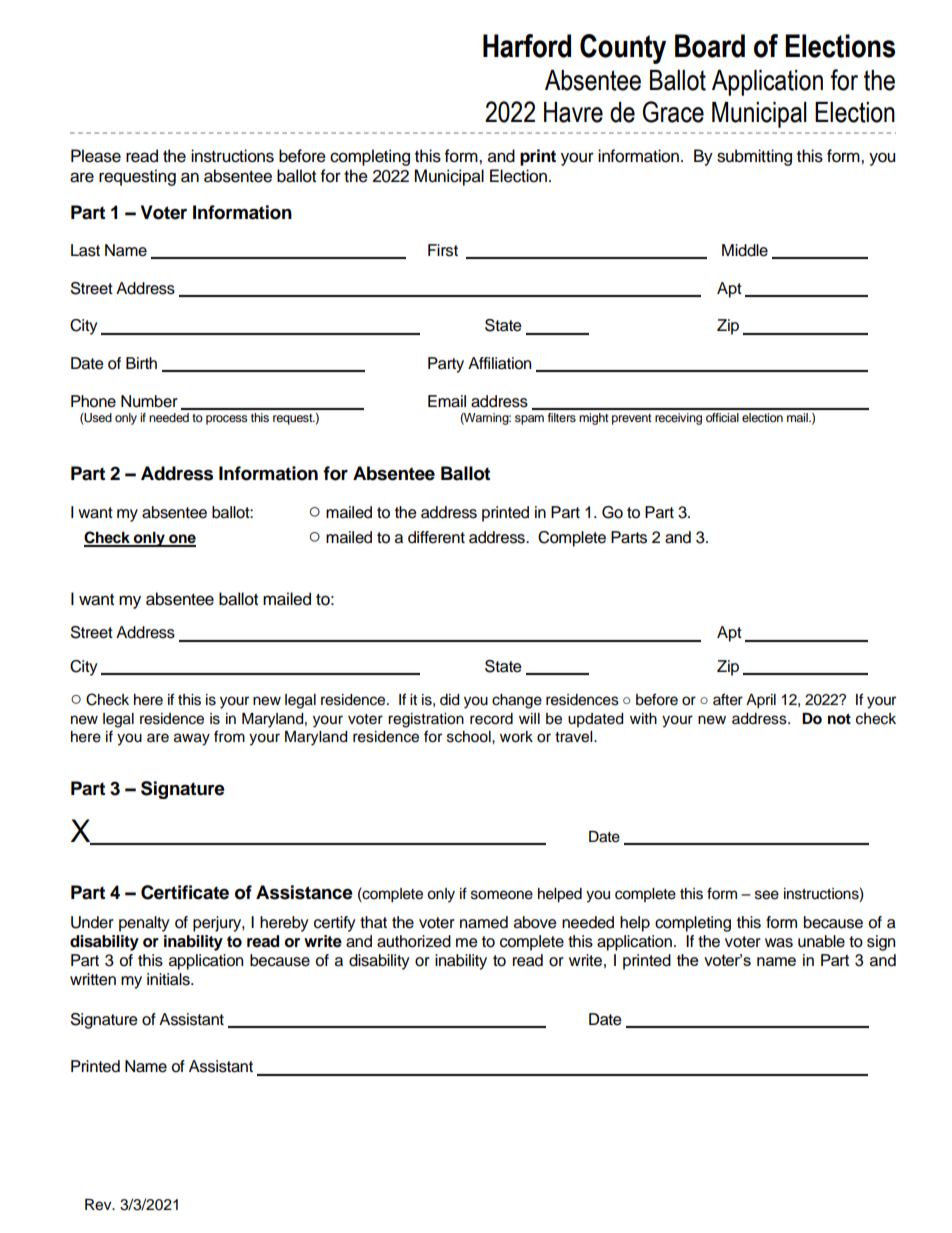 The height and width of the document is (1233, 952). Describe the element at coordinates (414, 941) in the document. I see `authorized` at that location.
